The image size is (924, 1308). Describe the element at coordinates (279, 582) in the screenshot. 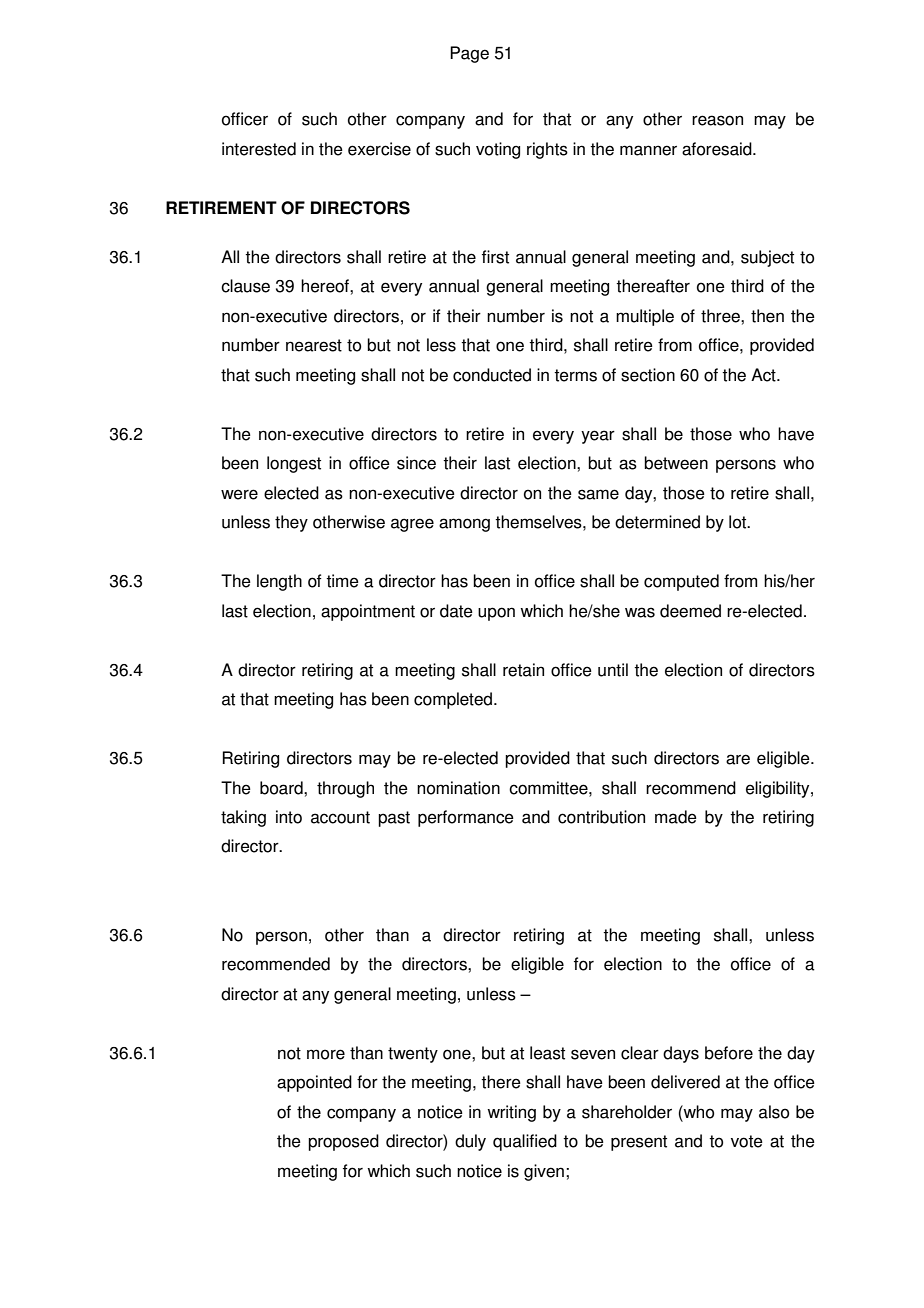

I see `length` at that location.
